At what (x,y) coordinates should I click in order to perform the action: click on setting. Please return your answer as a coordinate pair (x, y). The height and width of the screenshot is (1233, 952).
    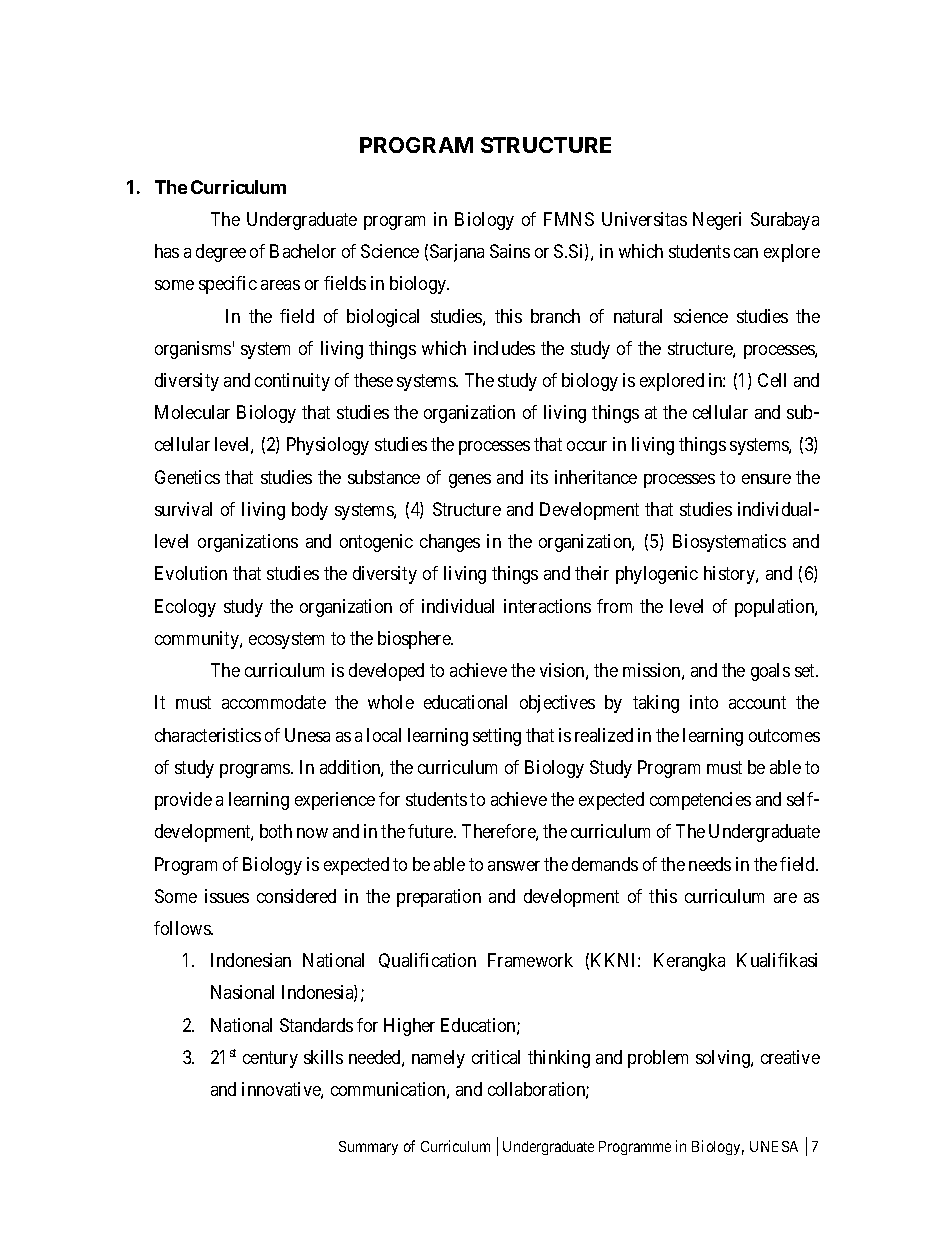
    Looking at the image, I should click on (497, 737).
